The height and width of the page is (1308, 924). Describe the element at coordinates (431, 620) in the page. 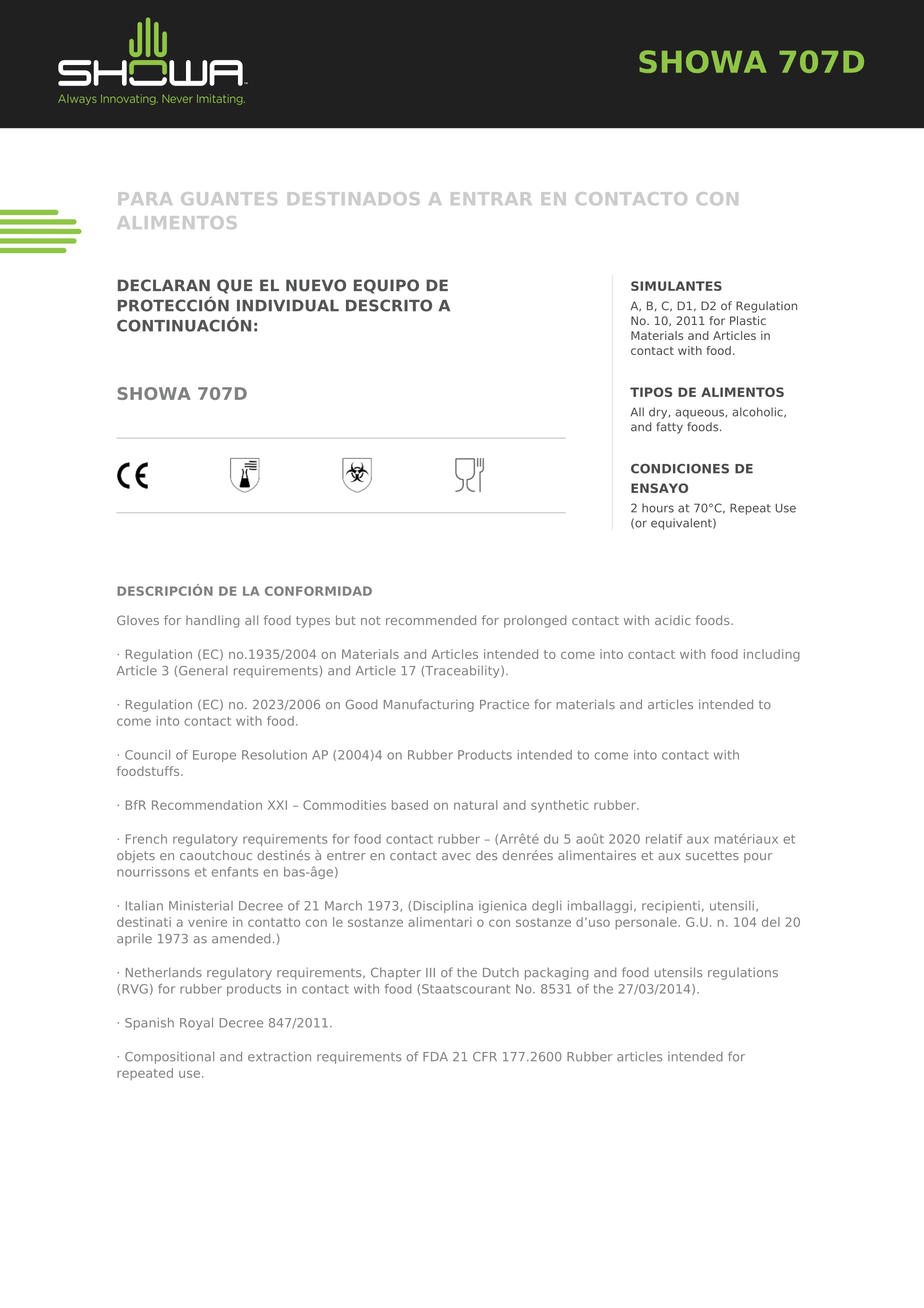

I see `recommended` at that location.
